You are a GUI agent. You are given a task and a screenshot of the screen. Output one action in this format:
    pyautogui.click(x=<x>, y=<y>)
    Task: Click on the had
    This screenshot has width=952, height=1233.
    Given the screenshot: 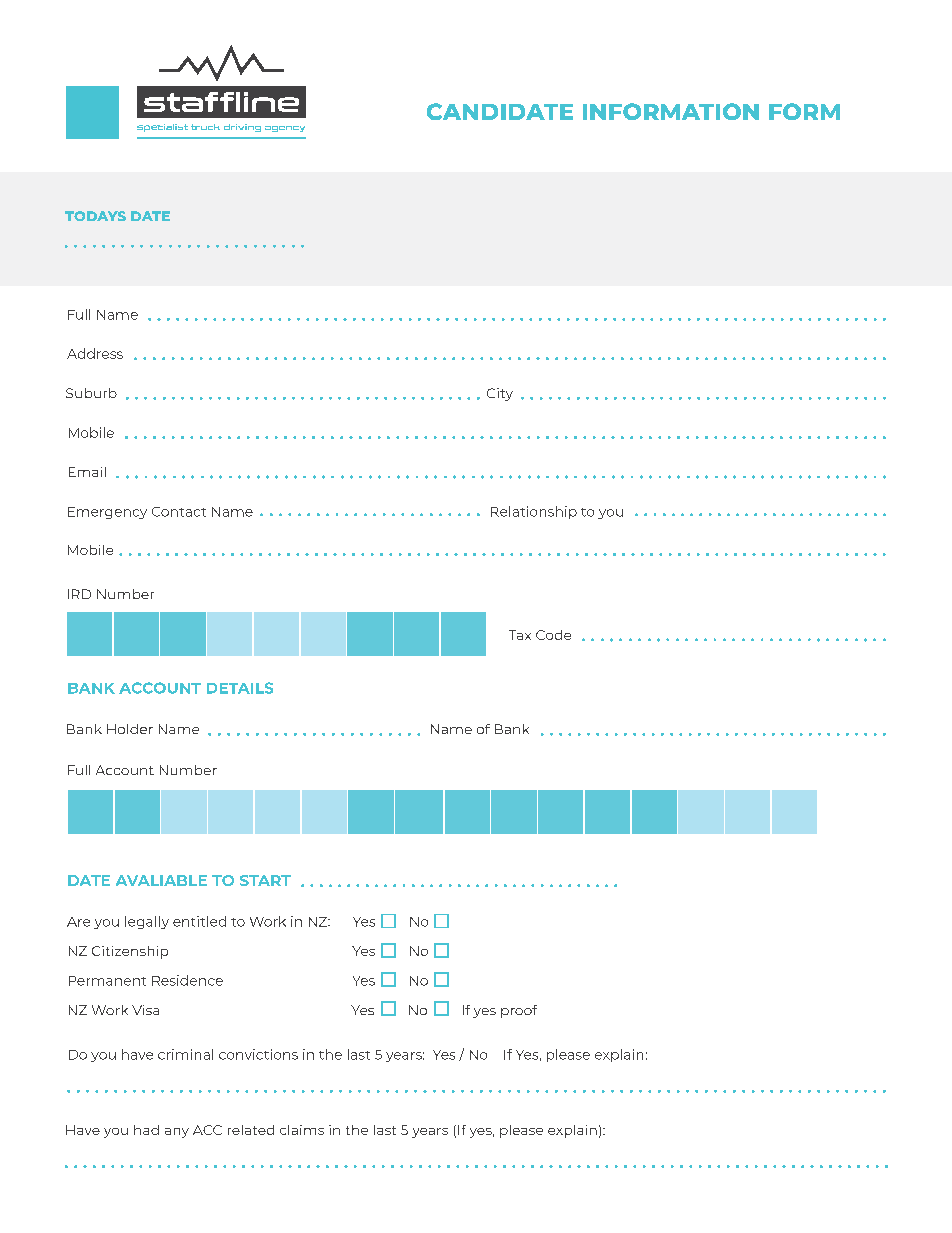 What is the action you would take?
    pyautogui.click(x=146, y=1130)
